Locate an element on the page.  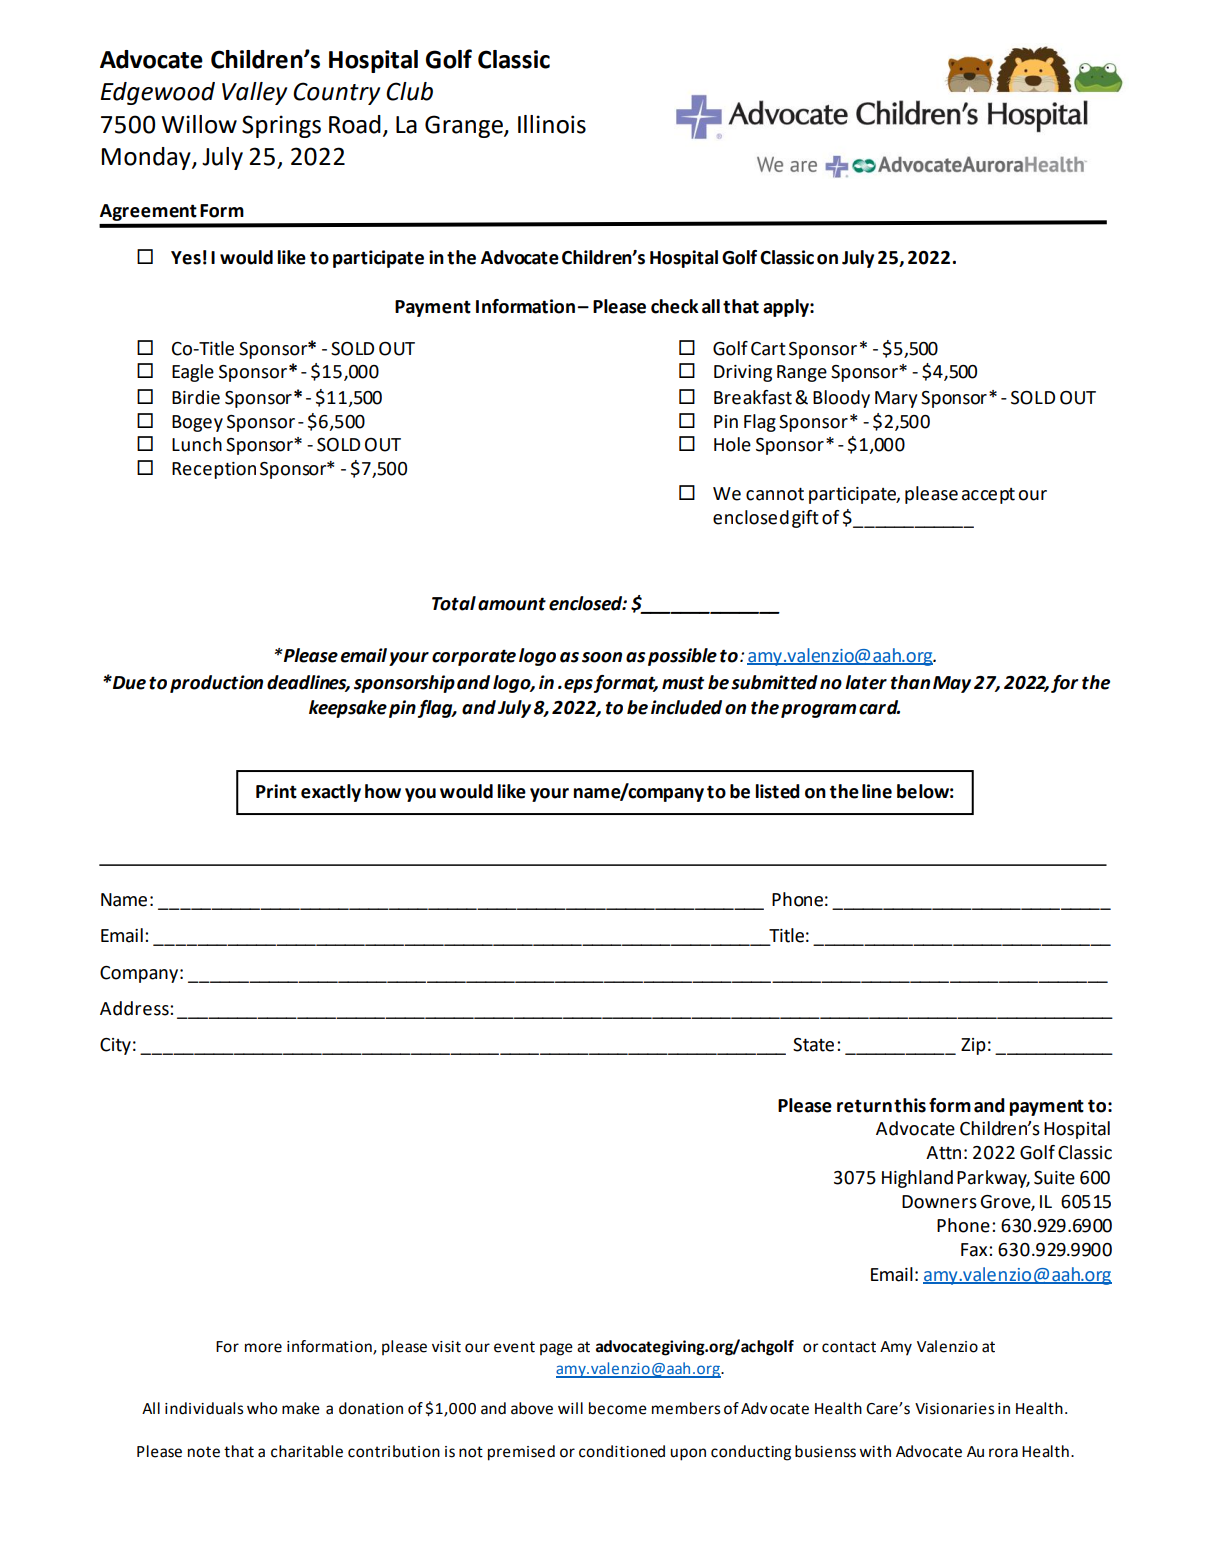
Springs is located at coordinates (281, 126).
